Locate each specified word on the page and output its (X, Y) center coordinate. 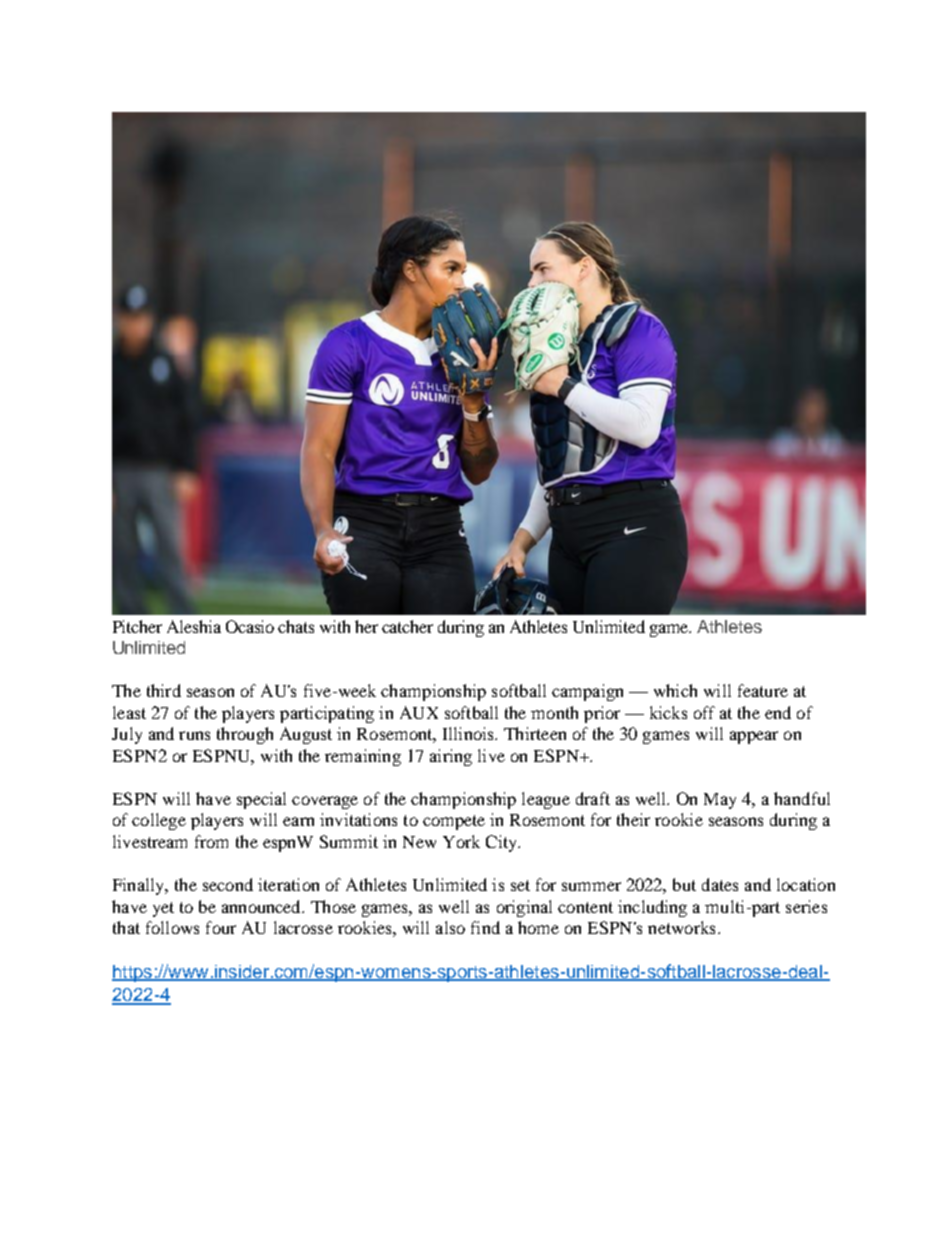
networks (681, 927)
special (261, 800)
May (720, 801)
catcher (407, 626)
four (221, 927)
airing (451, 757)
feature (763, 690)
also (450, 927)
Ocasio (250, 626)
